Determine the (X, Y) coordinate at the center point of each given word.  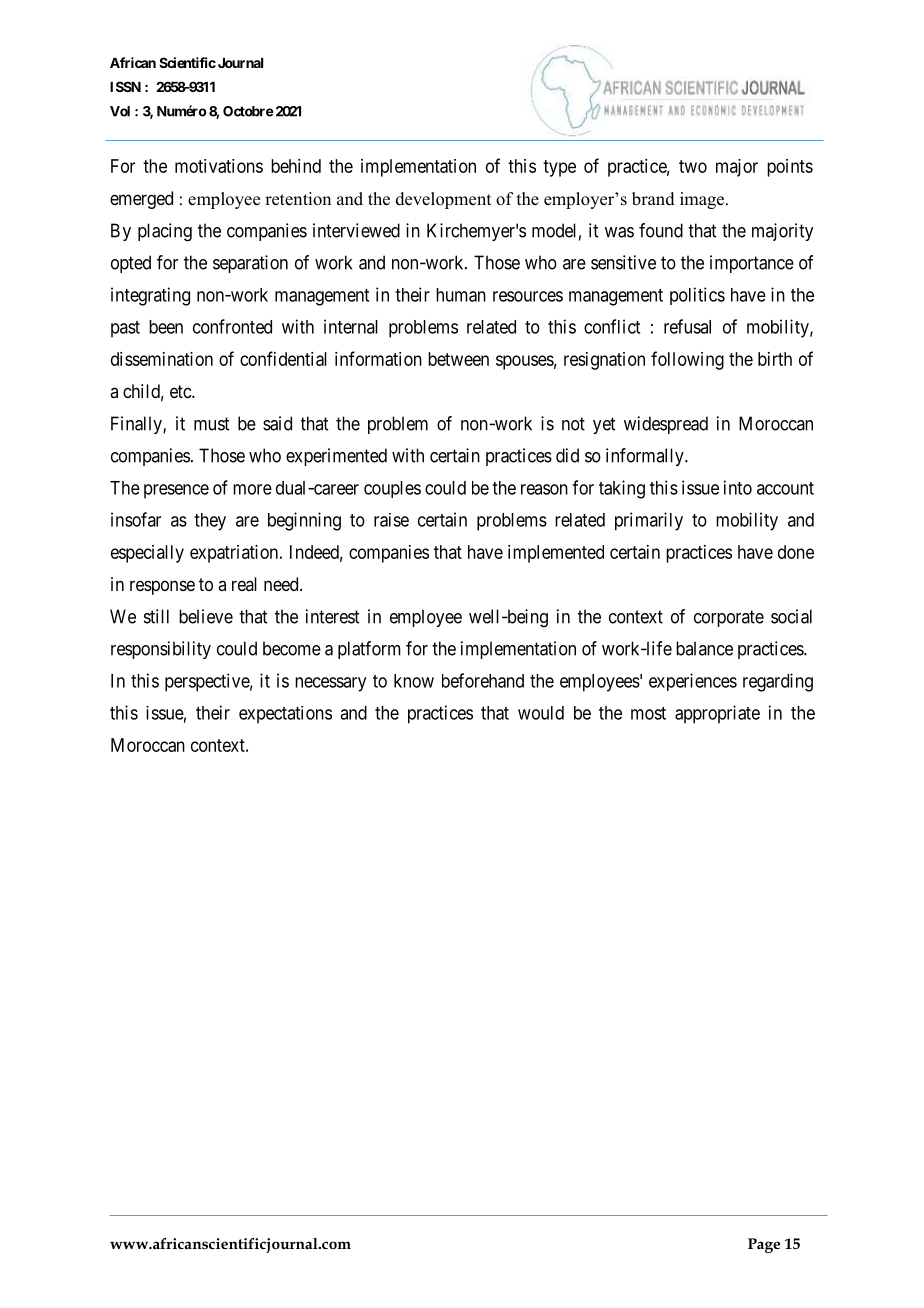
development (443, 200)
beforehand (483, 680)
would (541, 713)
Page (764, 1245)
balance (704, 648)
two (693, 166)
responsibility (161, 650)
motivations (219, 166)
